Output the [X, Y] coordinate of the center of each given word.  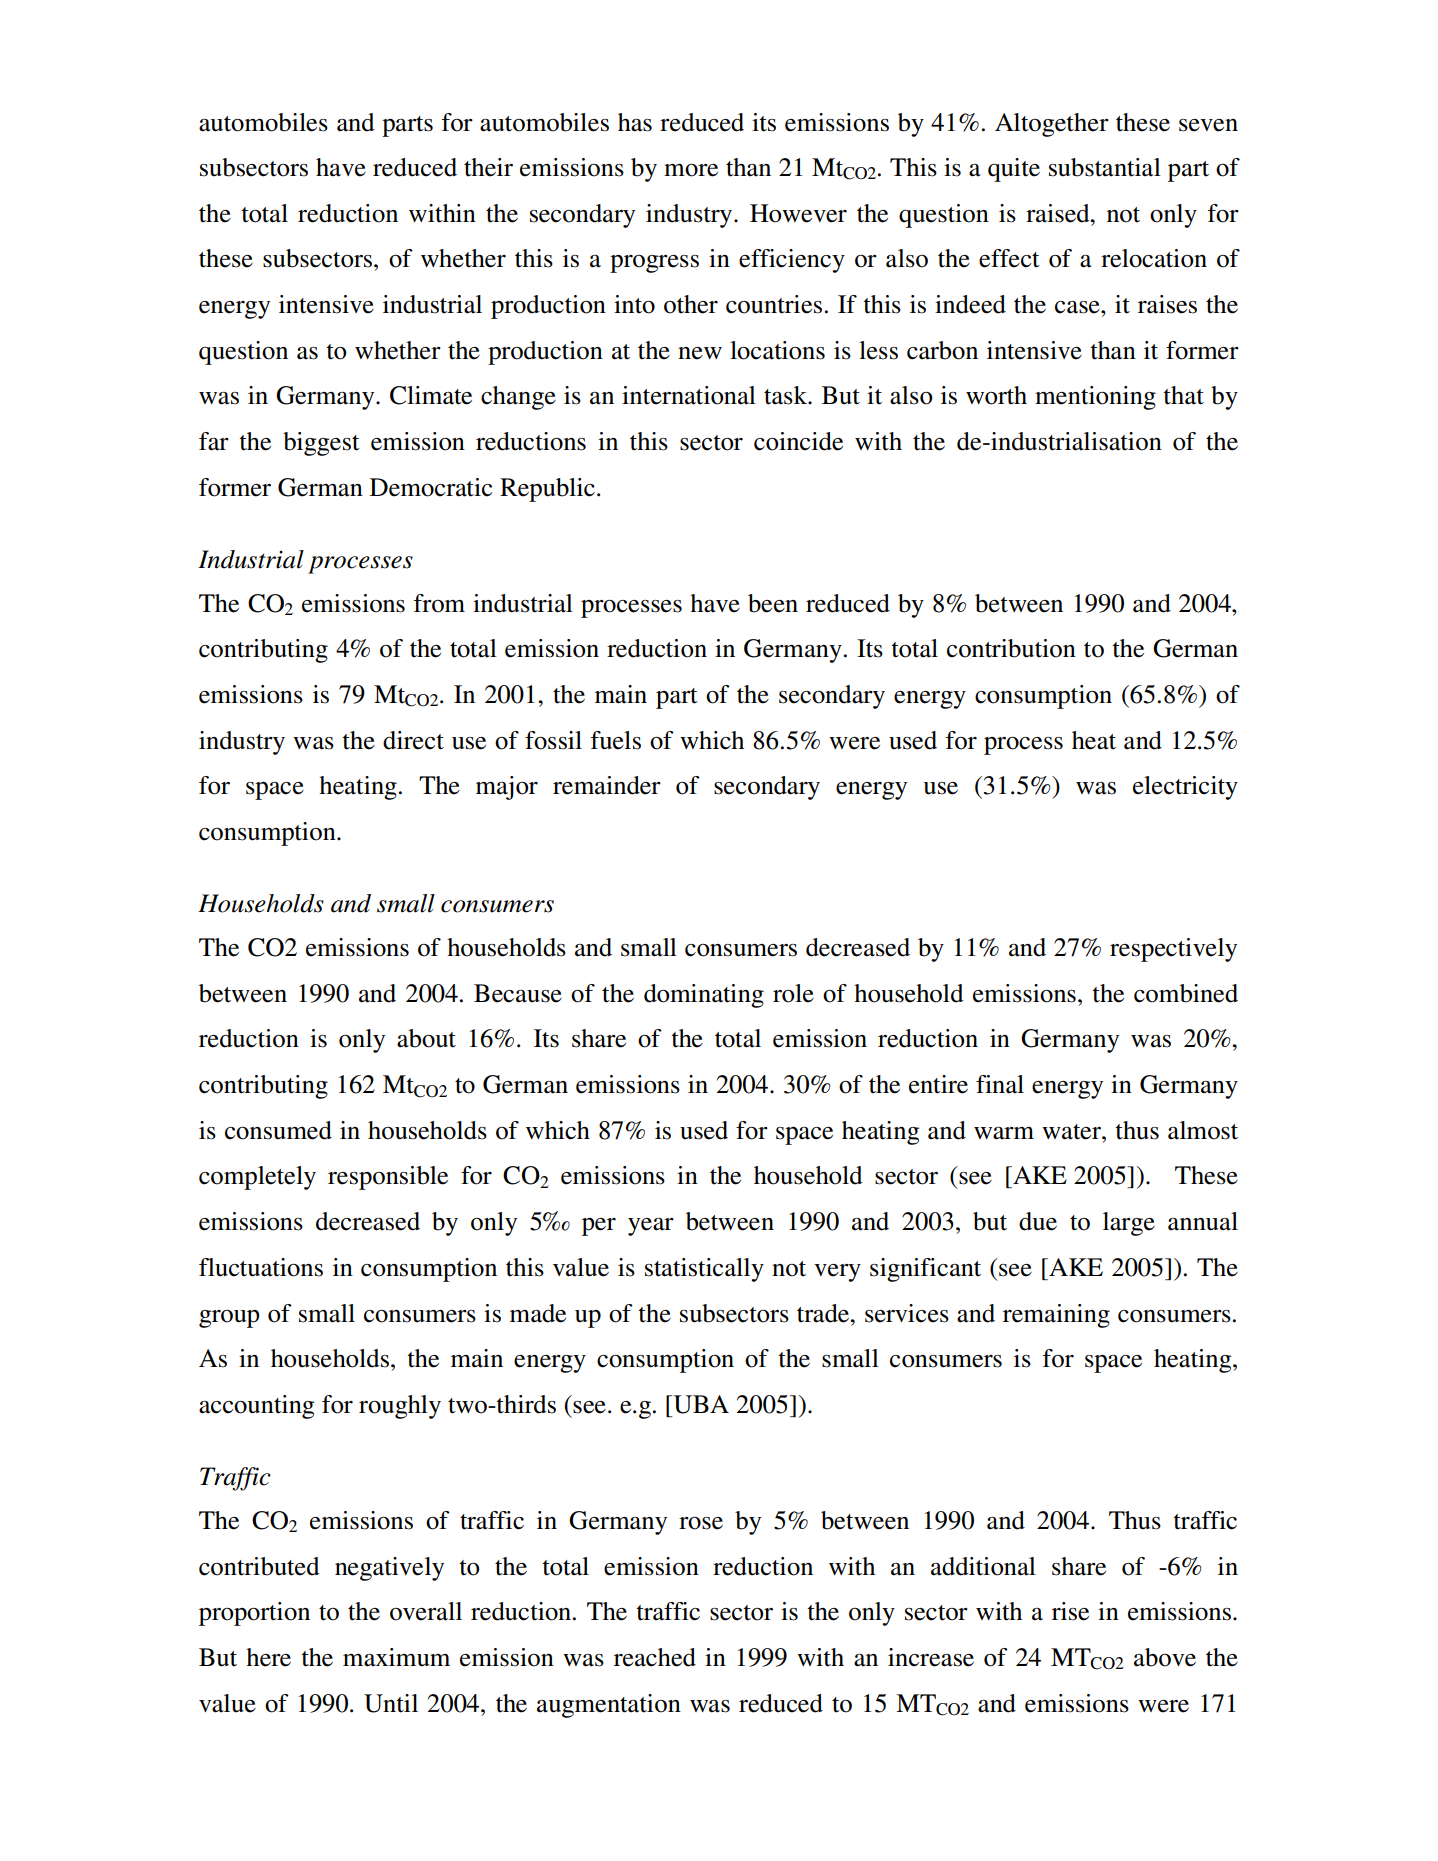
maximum [396, 1657]
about [426, 1038]
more [691, 170]
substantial [1105, 167]
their [488, 167]
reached [655, 1657]
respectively [1173, 950]
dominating [704, 996]
